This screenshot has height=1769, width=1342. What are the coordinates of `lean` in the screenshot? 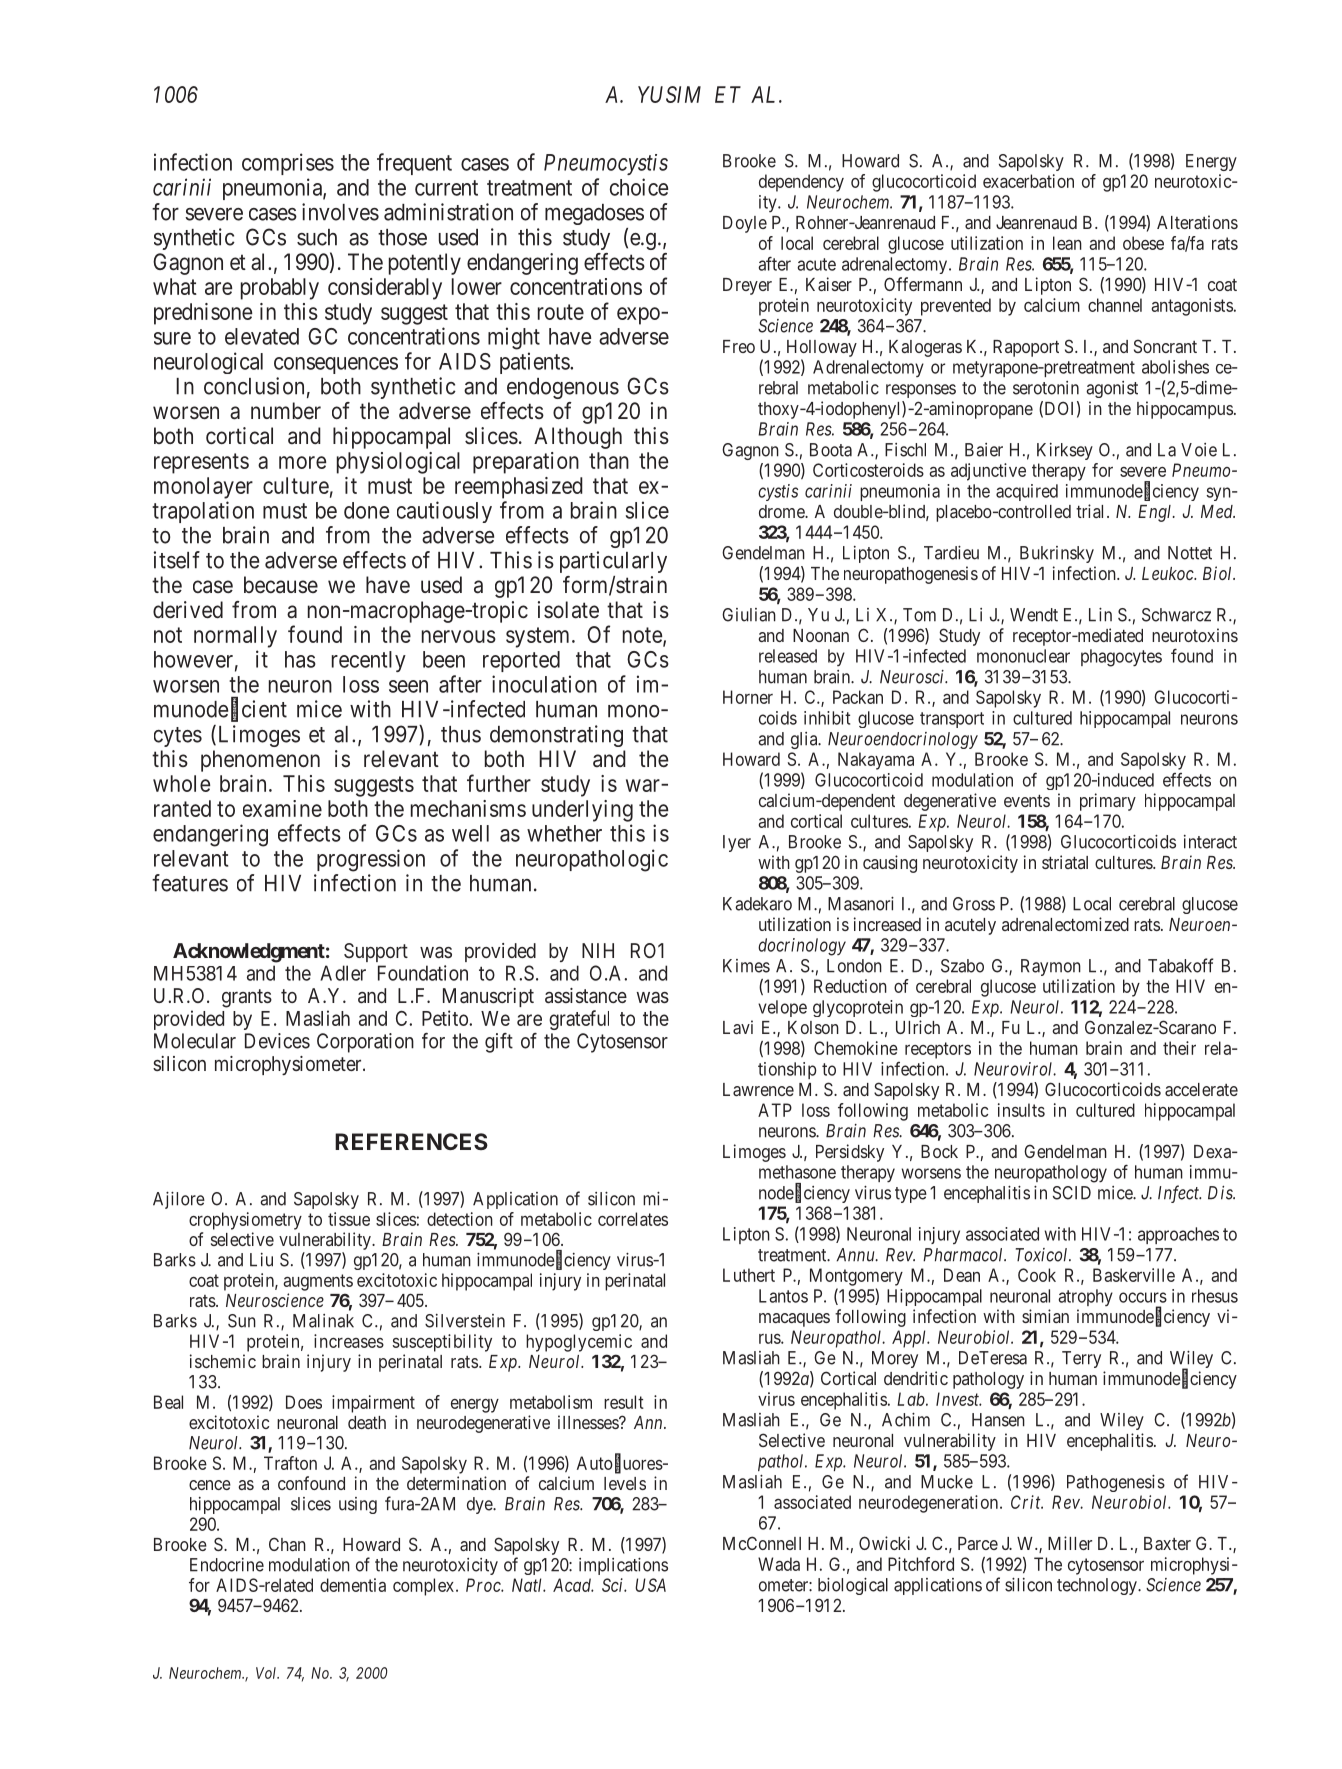 It's located at (1067, 243).
